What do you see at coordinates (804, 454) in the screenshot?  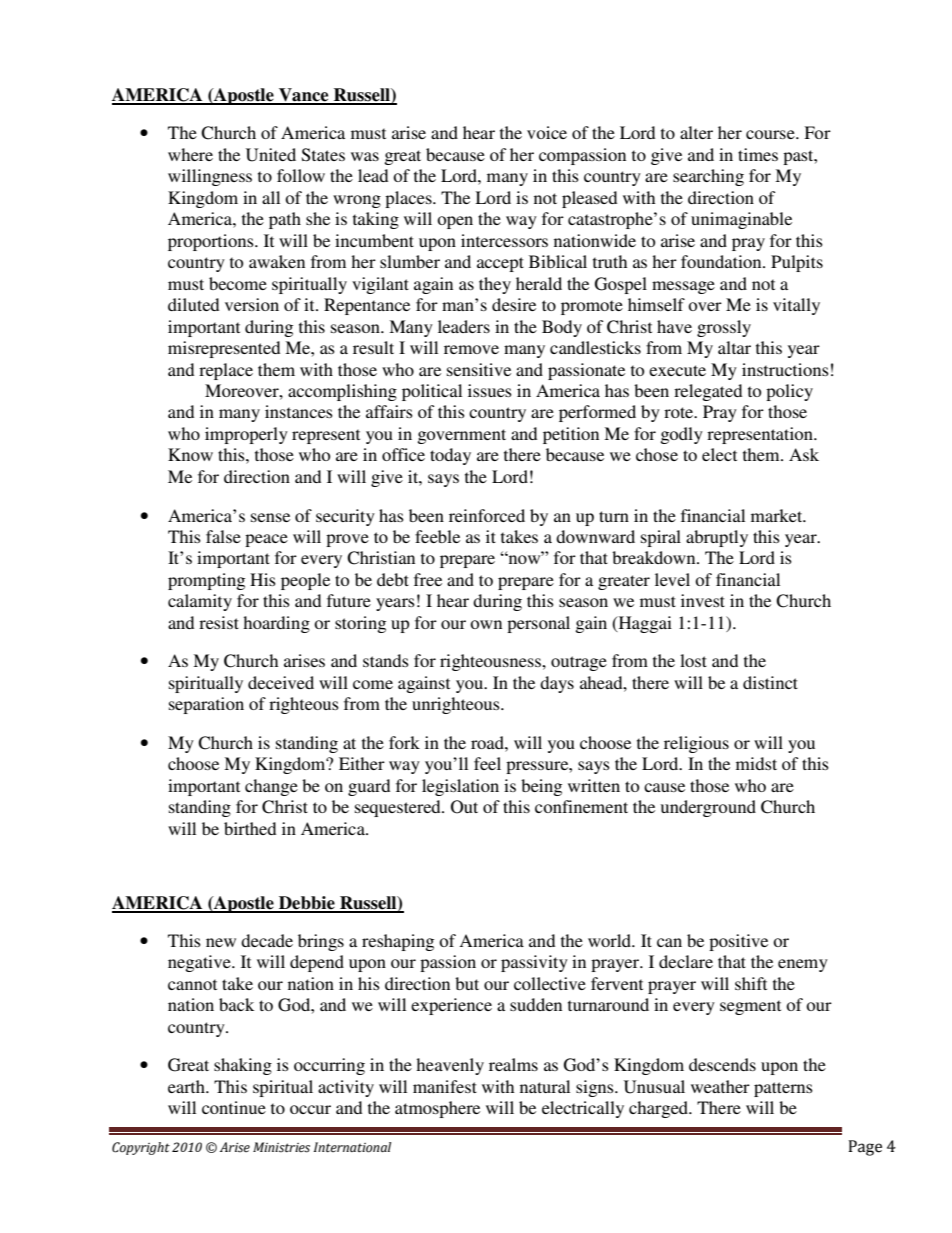 I see `Ask` at bounding box center [804, 454].
